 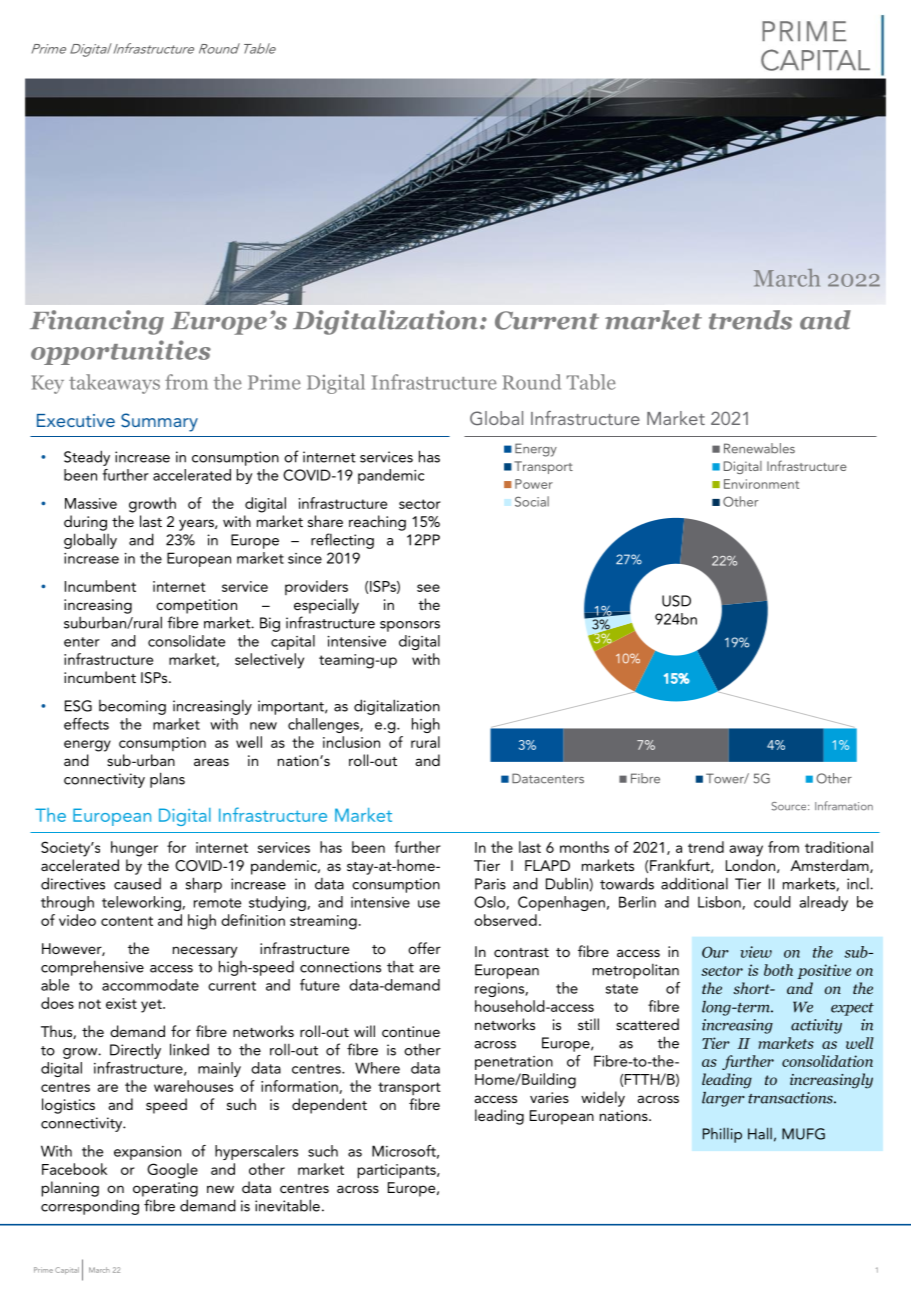 I want to click on Power, so click(x=534, y=484).
